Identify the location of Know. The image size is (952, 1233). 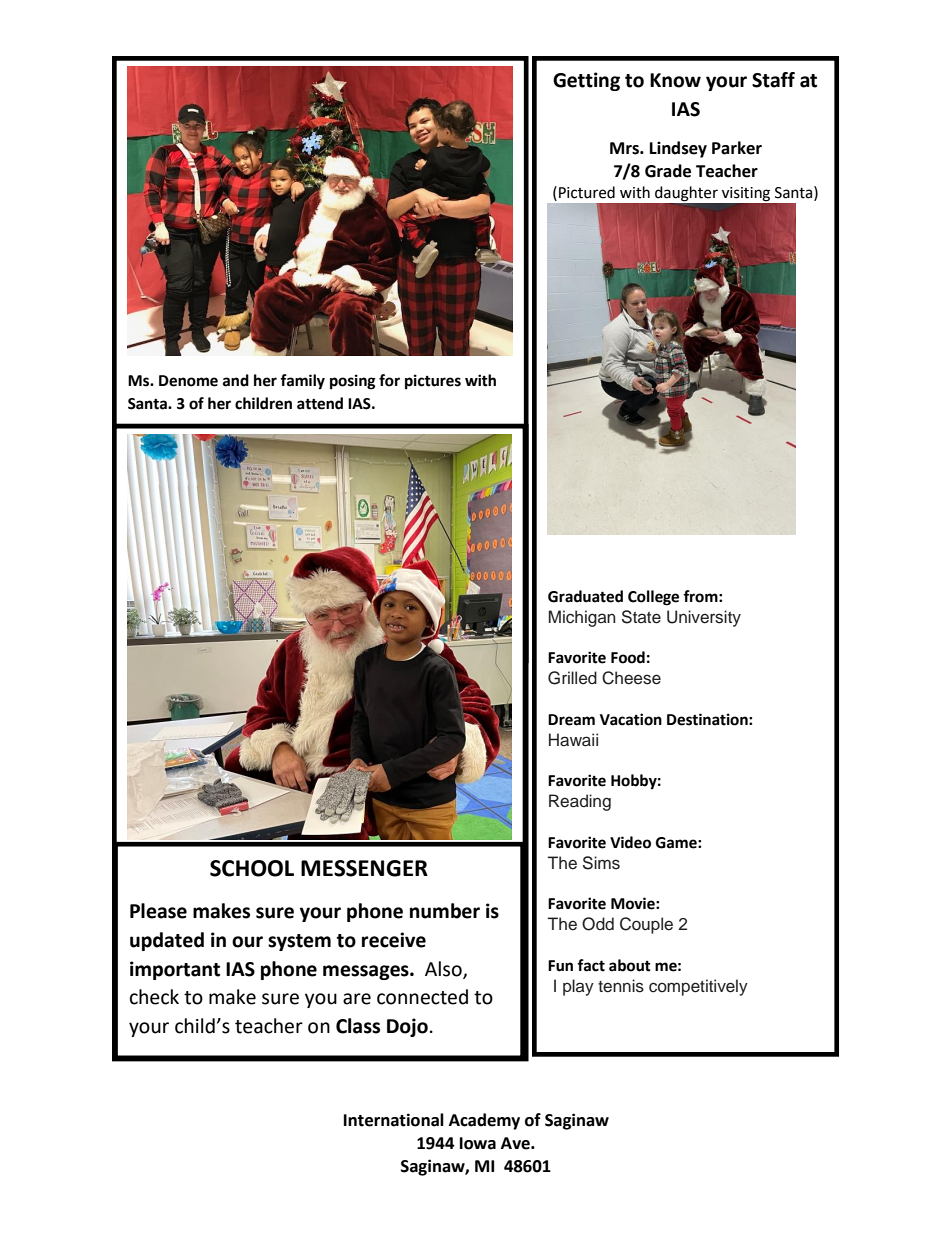
(675, 80).
